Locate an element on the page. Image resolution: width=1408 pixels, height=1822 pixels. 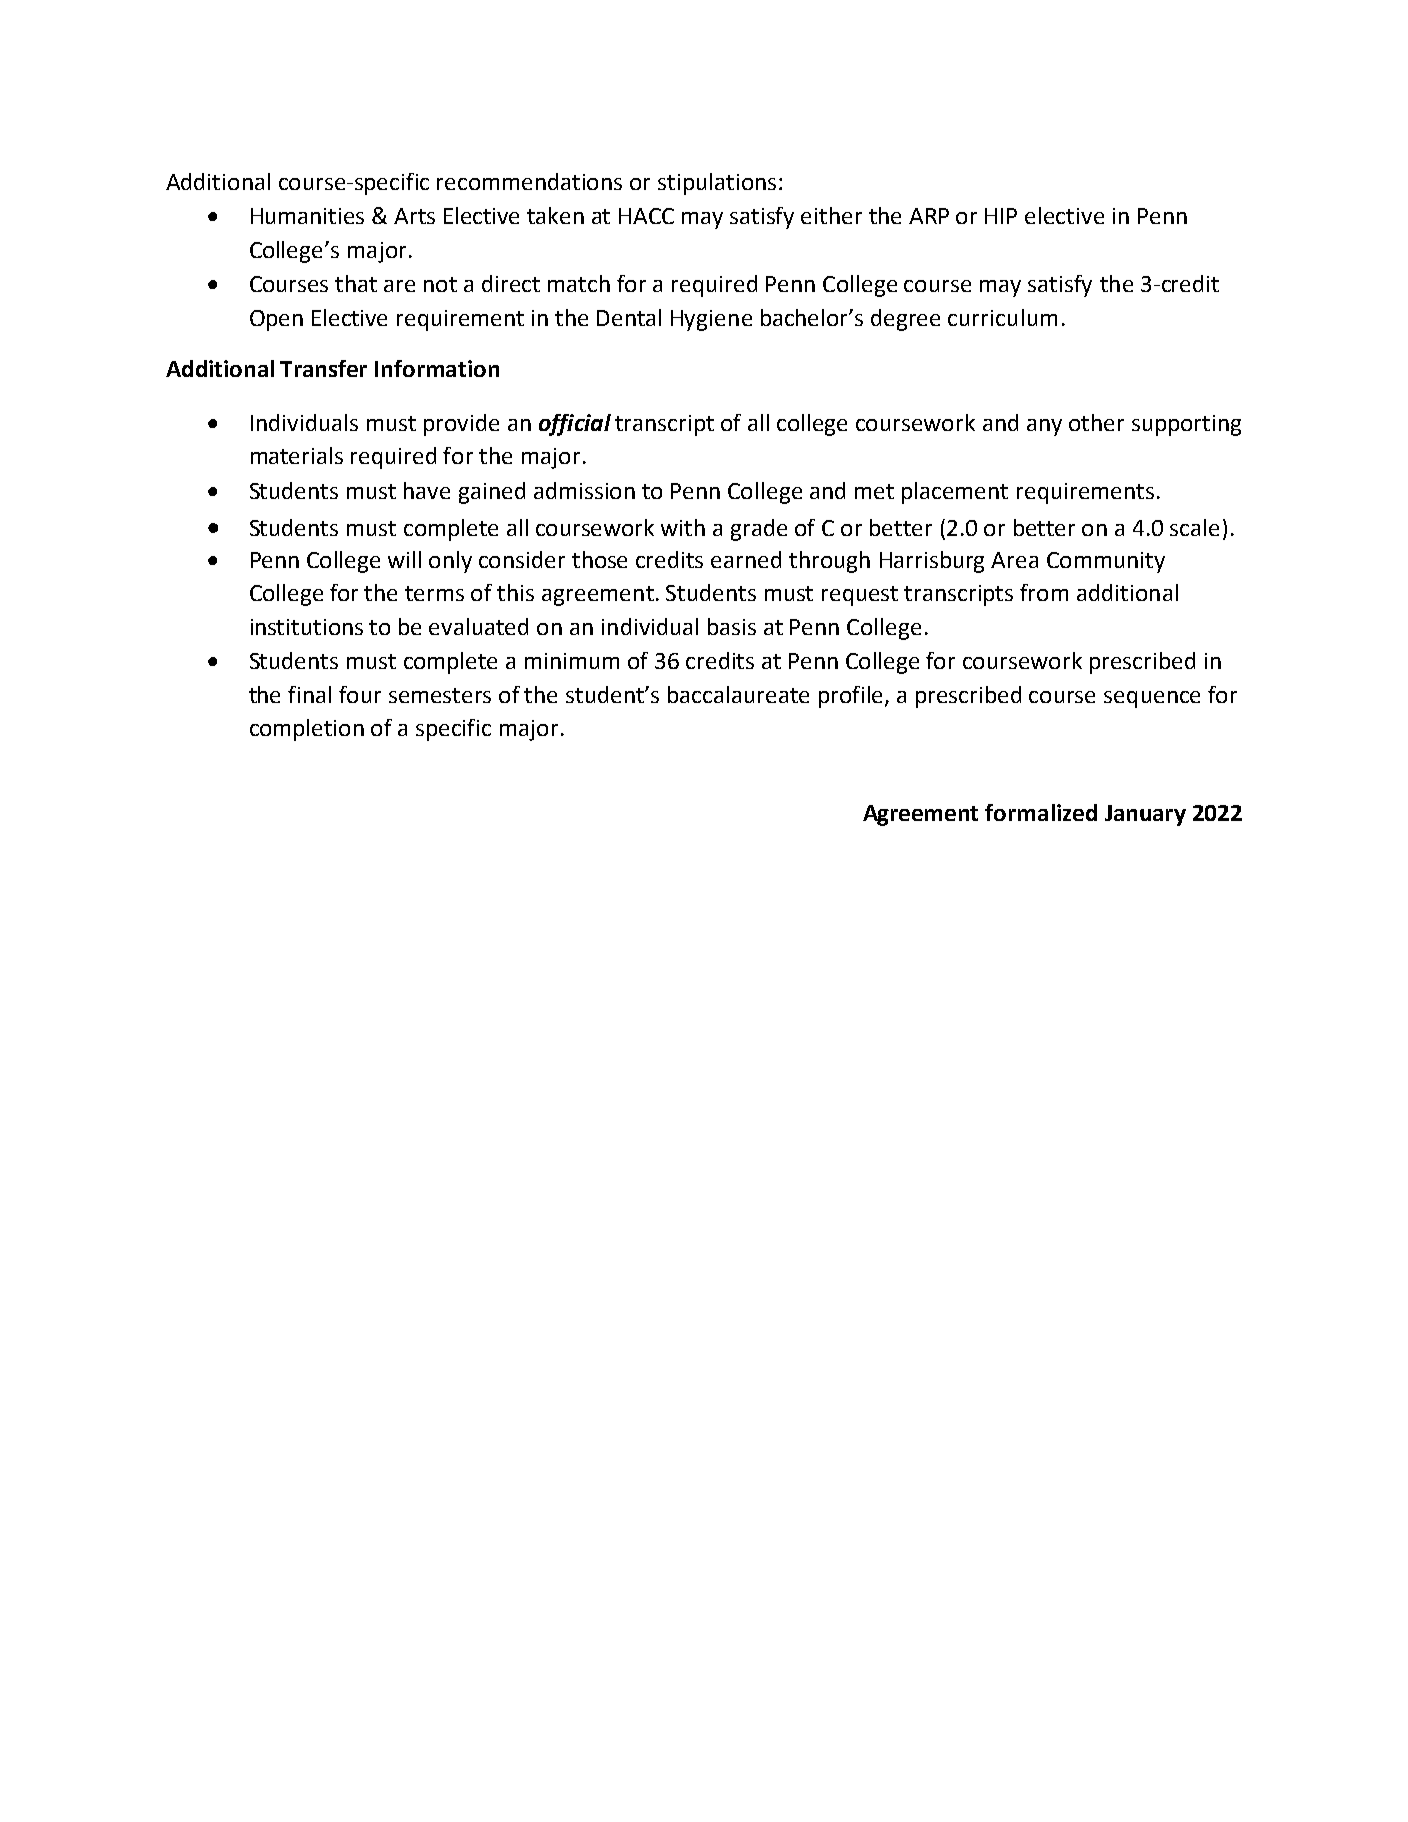
Arts is located at coordinates (414, 216).
